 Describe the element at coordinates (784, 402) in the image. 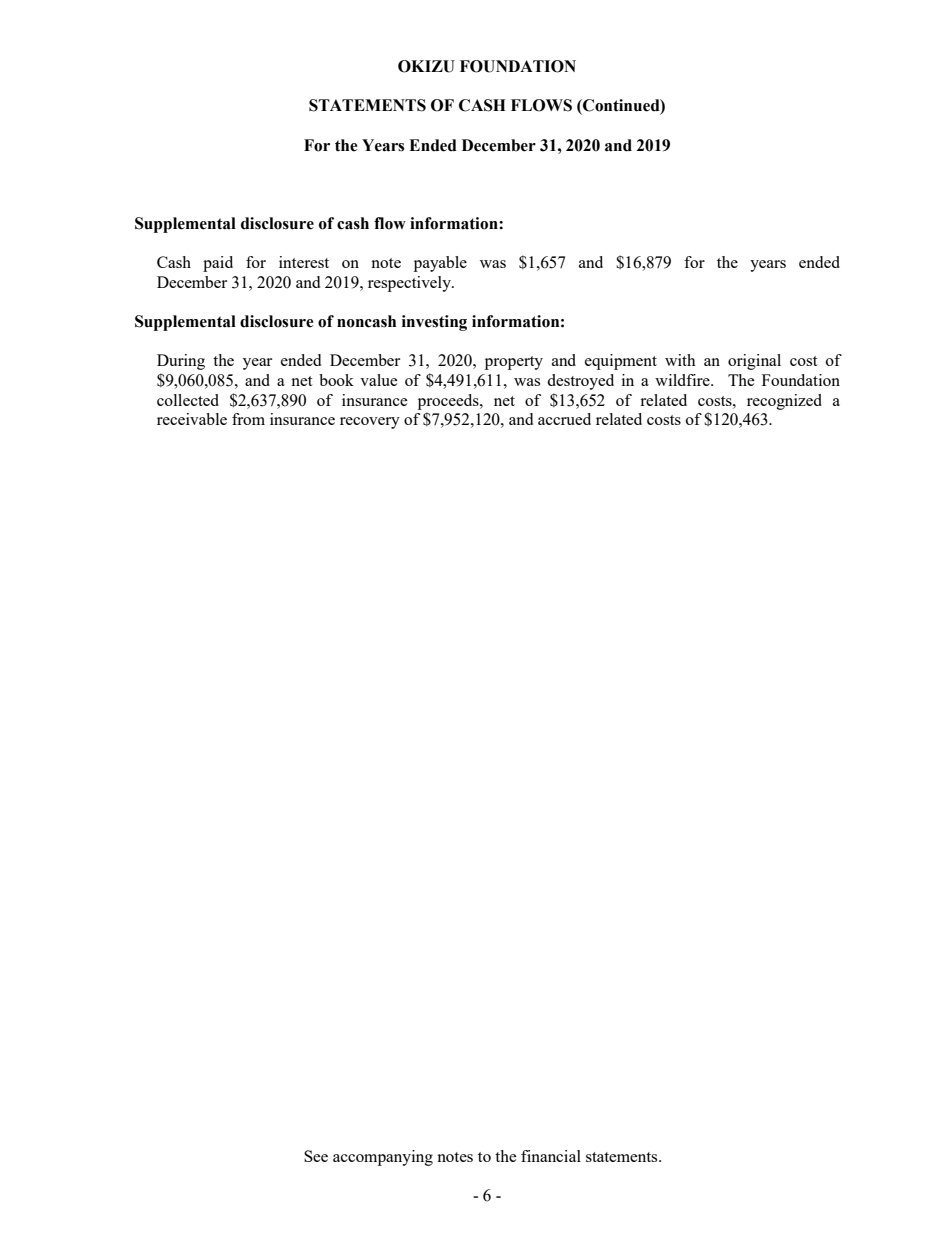

I see `recognized` at that location.
